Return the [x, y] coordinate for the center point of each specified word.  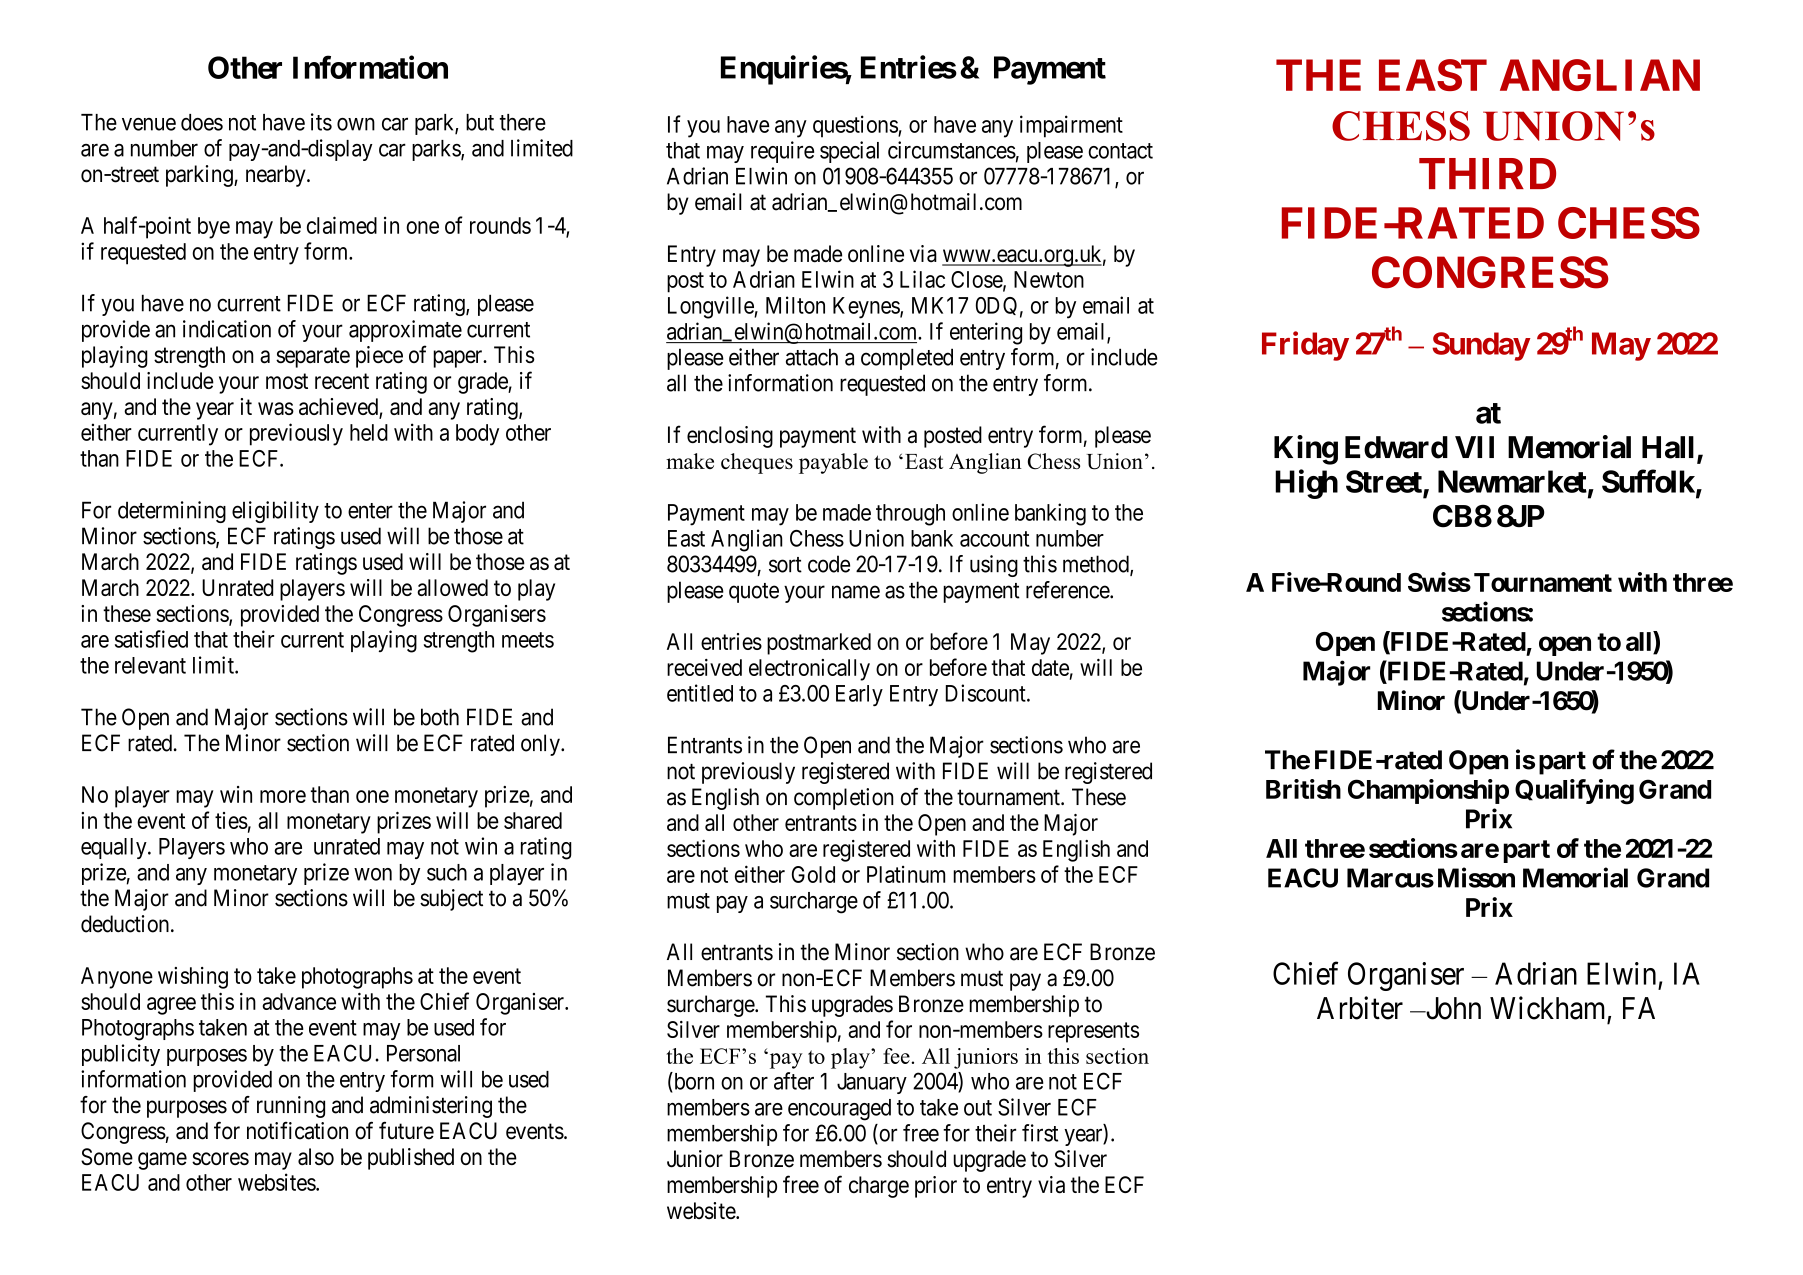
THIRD [1487, 173]
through [910, 515]
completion [844, 799]
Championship [1428, 791]
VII [1474, 447]
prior [936, 1187]
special [849, 152]
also [316, 1157]
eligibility [275, 512]
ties [231, 820]
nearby [277, 176]
